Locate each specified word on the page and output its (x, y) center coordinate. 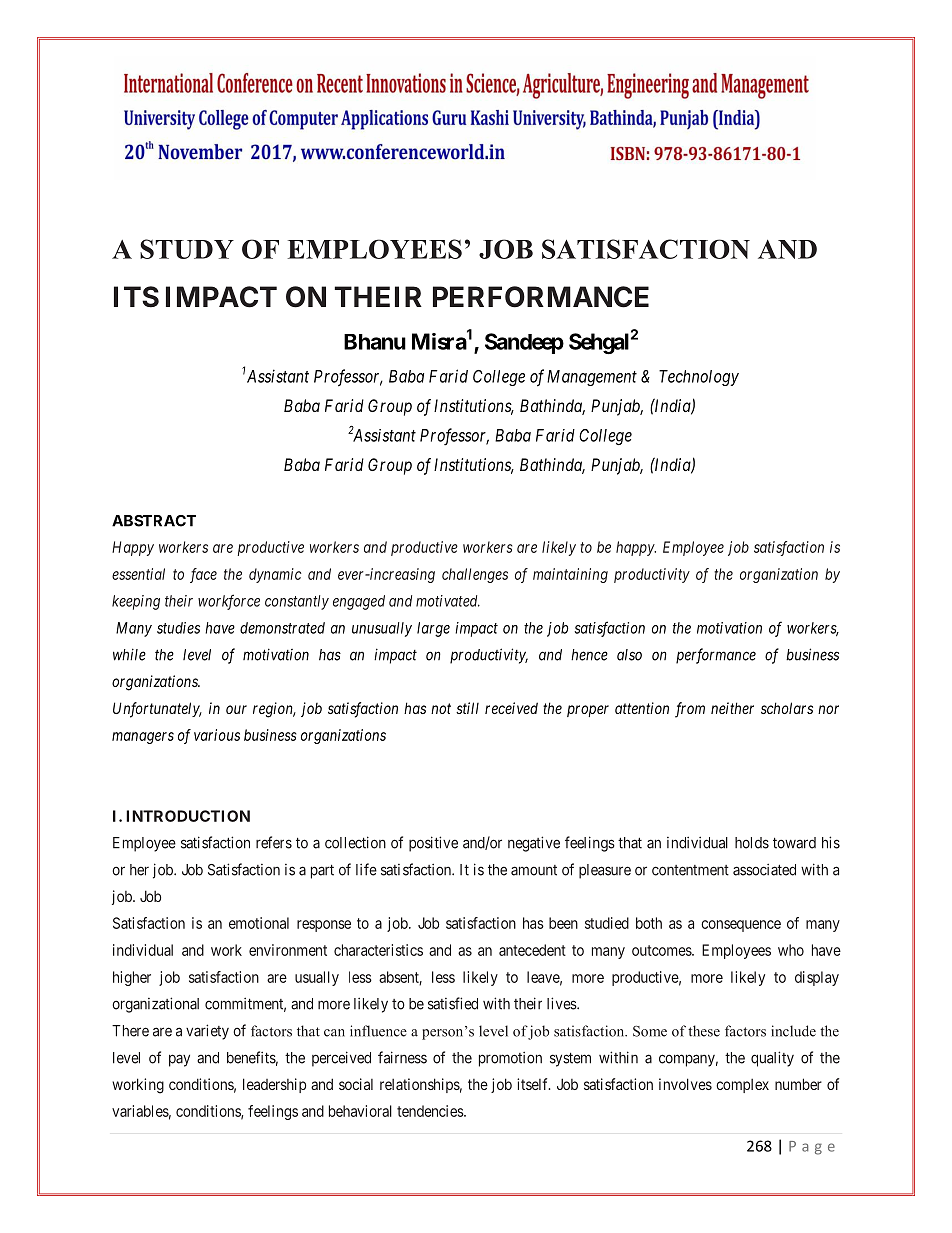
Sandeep (524, 343)
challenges (475, 575)
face (203, 575)
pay (179, 1060)
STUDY (187, 249)
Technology (699, 378)
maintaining (570, 575)
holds (752, 843)
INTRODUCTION (188, 816)
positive (433, 844)
